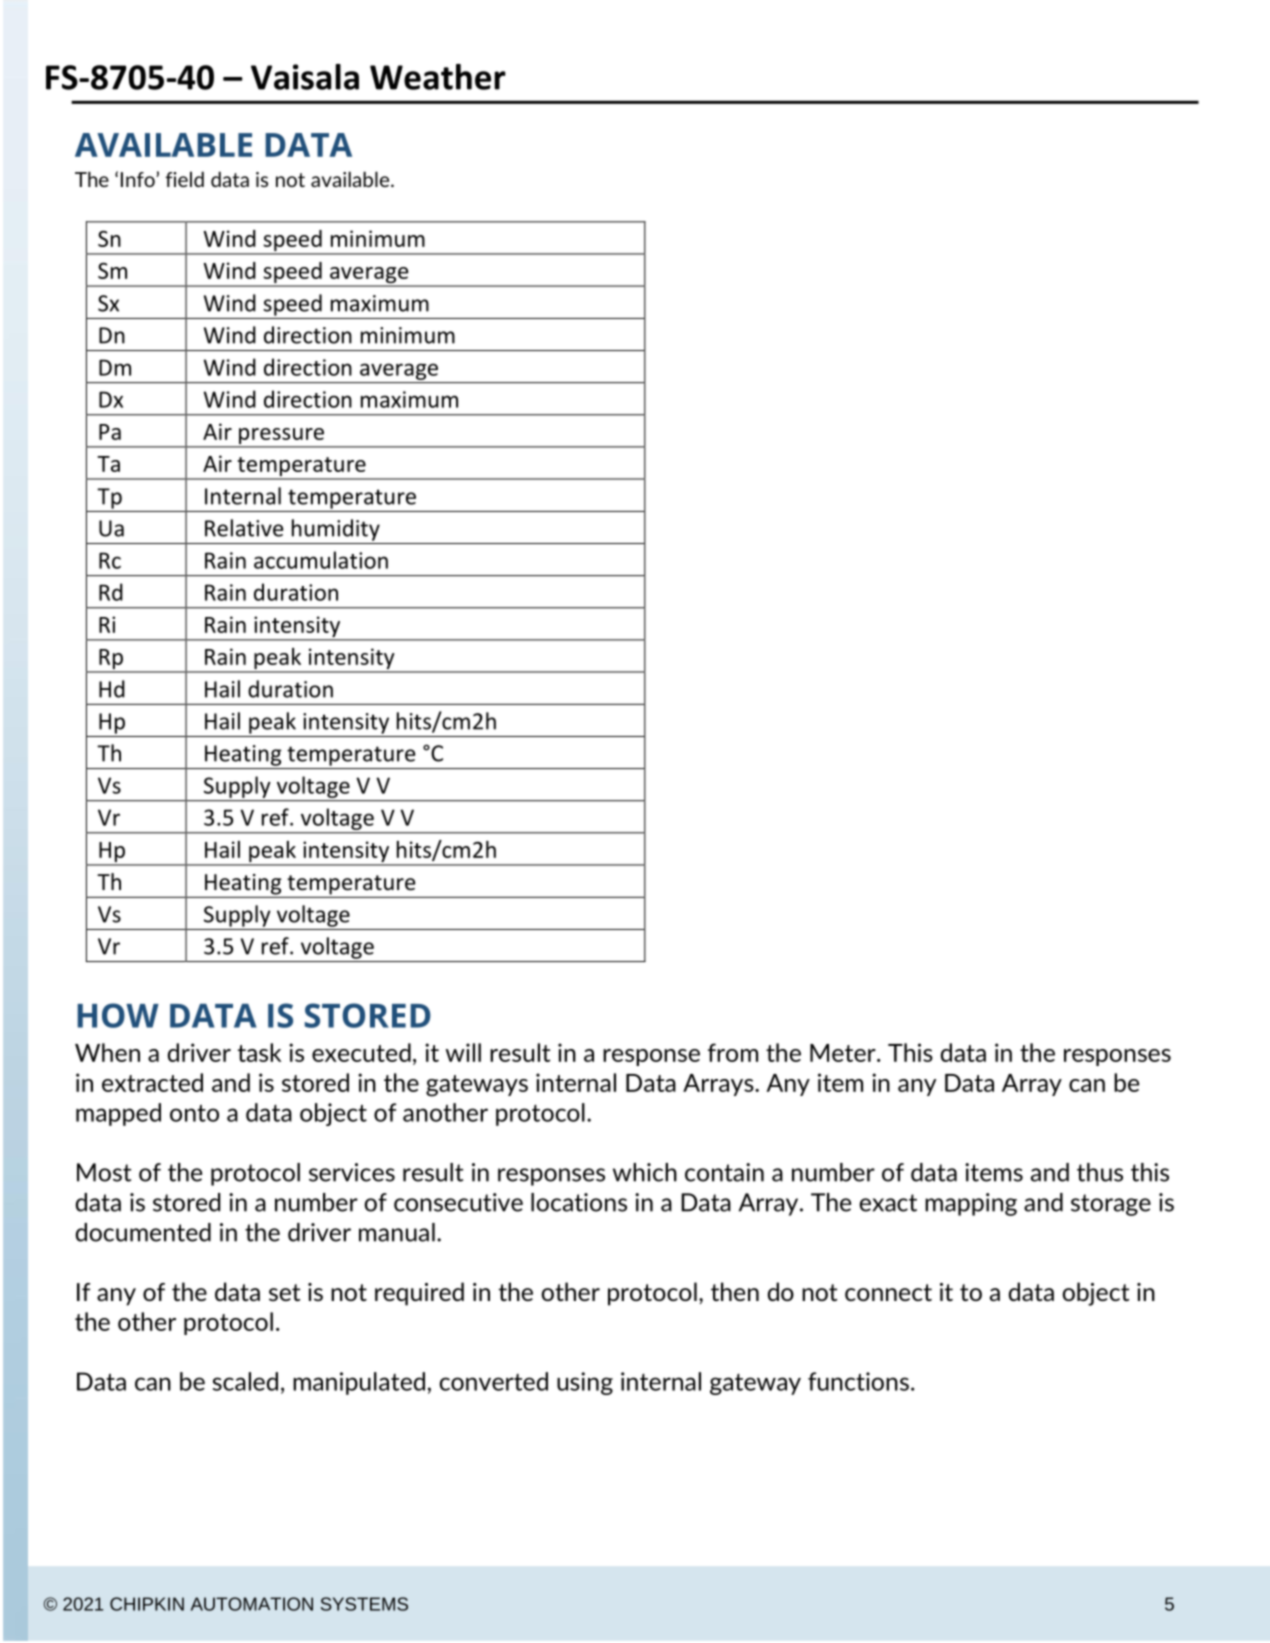  What do you see at coordinates (858, 1381) in the screenshot?
I see `functions` at bounding box center [858, 1381].
